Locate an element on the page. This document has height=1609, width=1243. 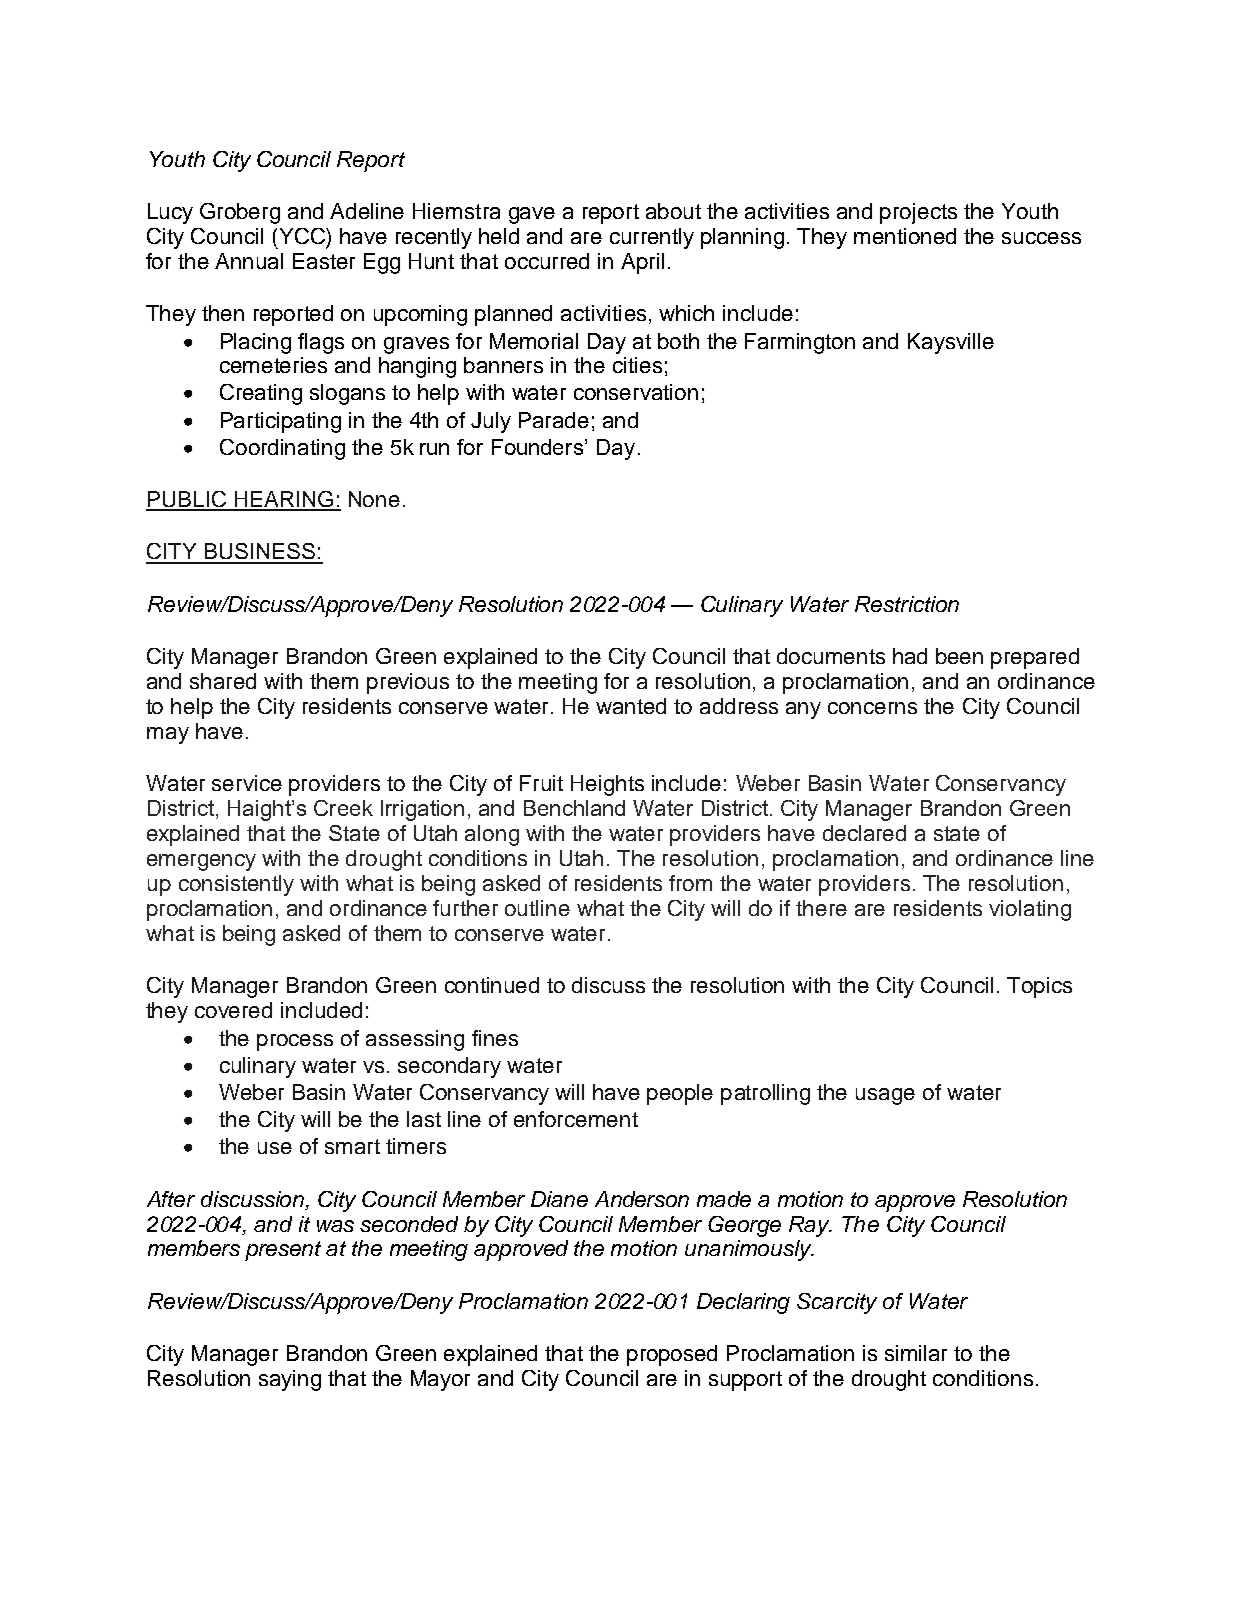
declared is located at coordinates (864, 833).
